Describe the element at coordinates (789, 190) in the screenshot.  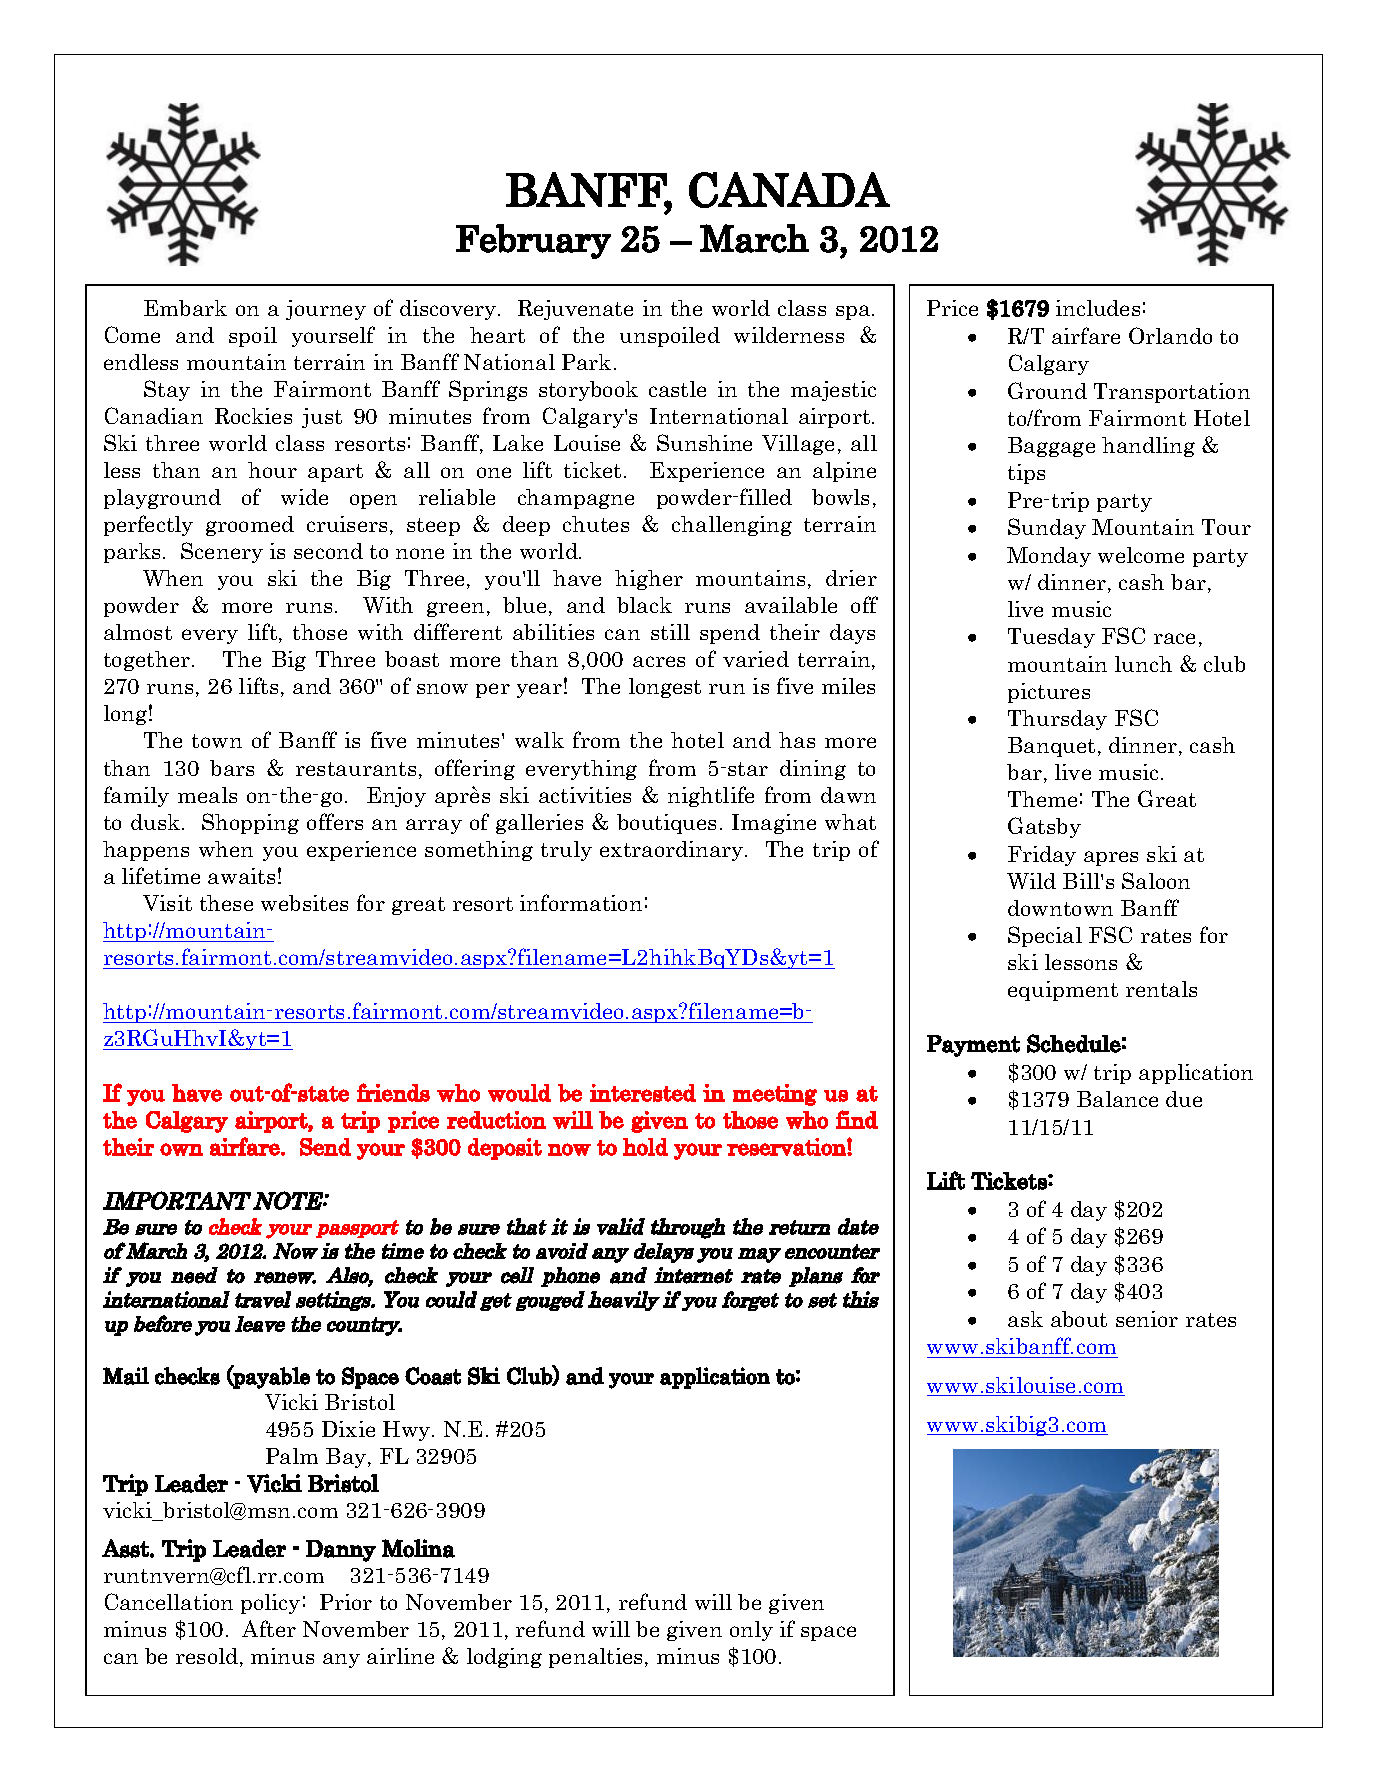
I see `CANADA` at that location.
